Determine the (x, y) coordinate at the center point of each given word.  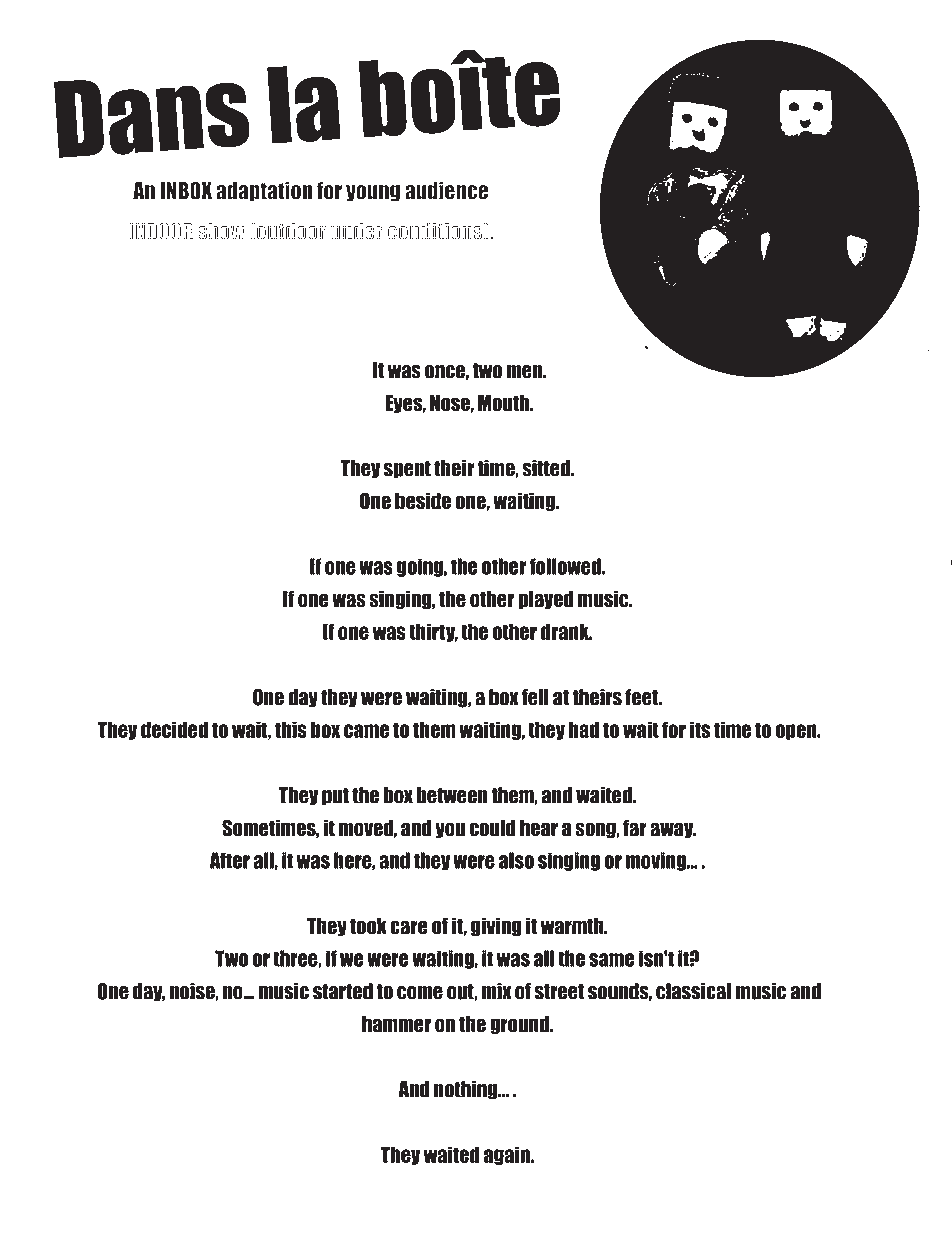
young (373, 193)
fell (535, 697)
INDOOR (161, 231)
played (546, 600)
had (584, 729)
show (221, 231)
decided (174, 729)
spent (407, 469)
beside (423, 501)
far (635, 828)
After (230, 860)
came (367, 731)
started (343, 991)
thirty (433, 632)
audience (446, 191)
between (452, 795)
